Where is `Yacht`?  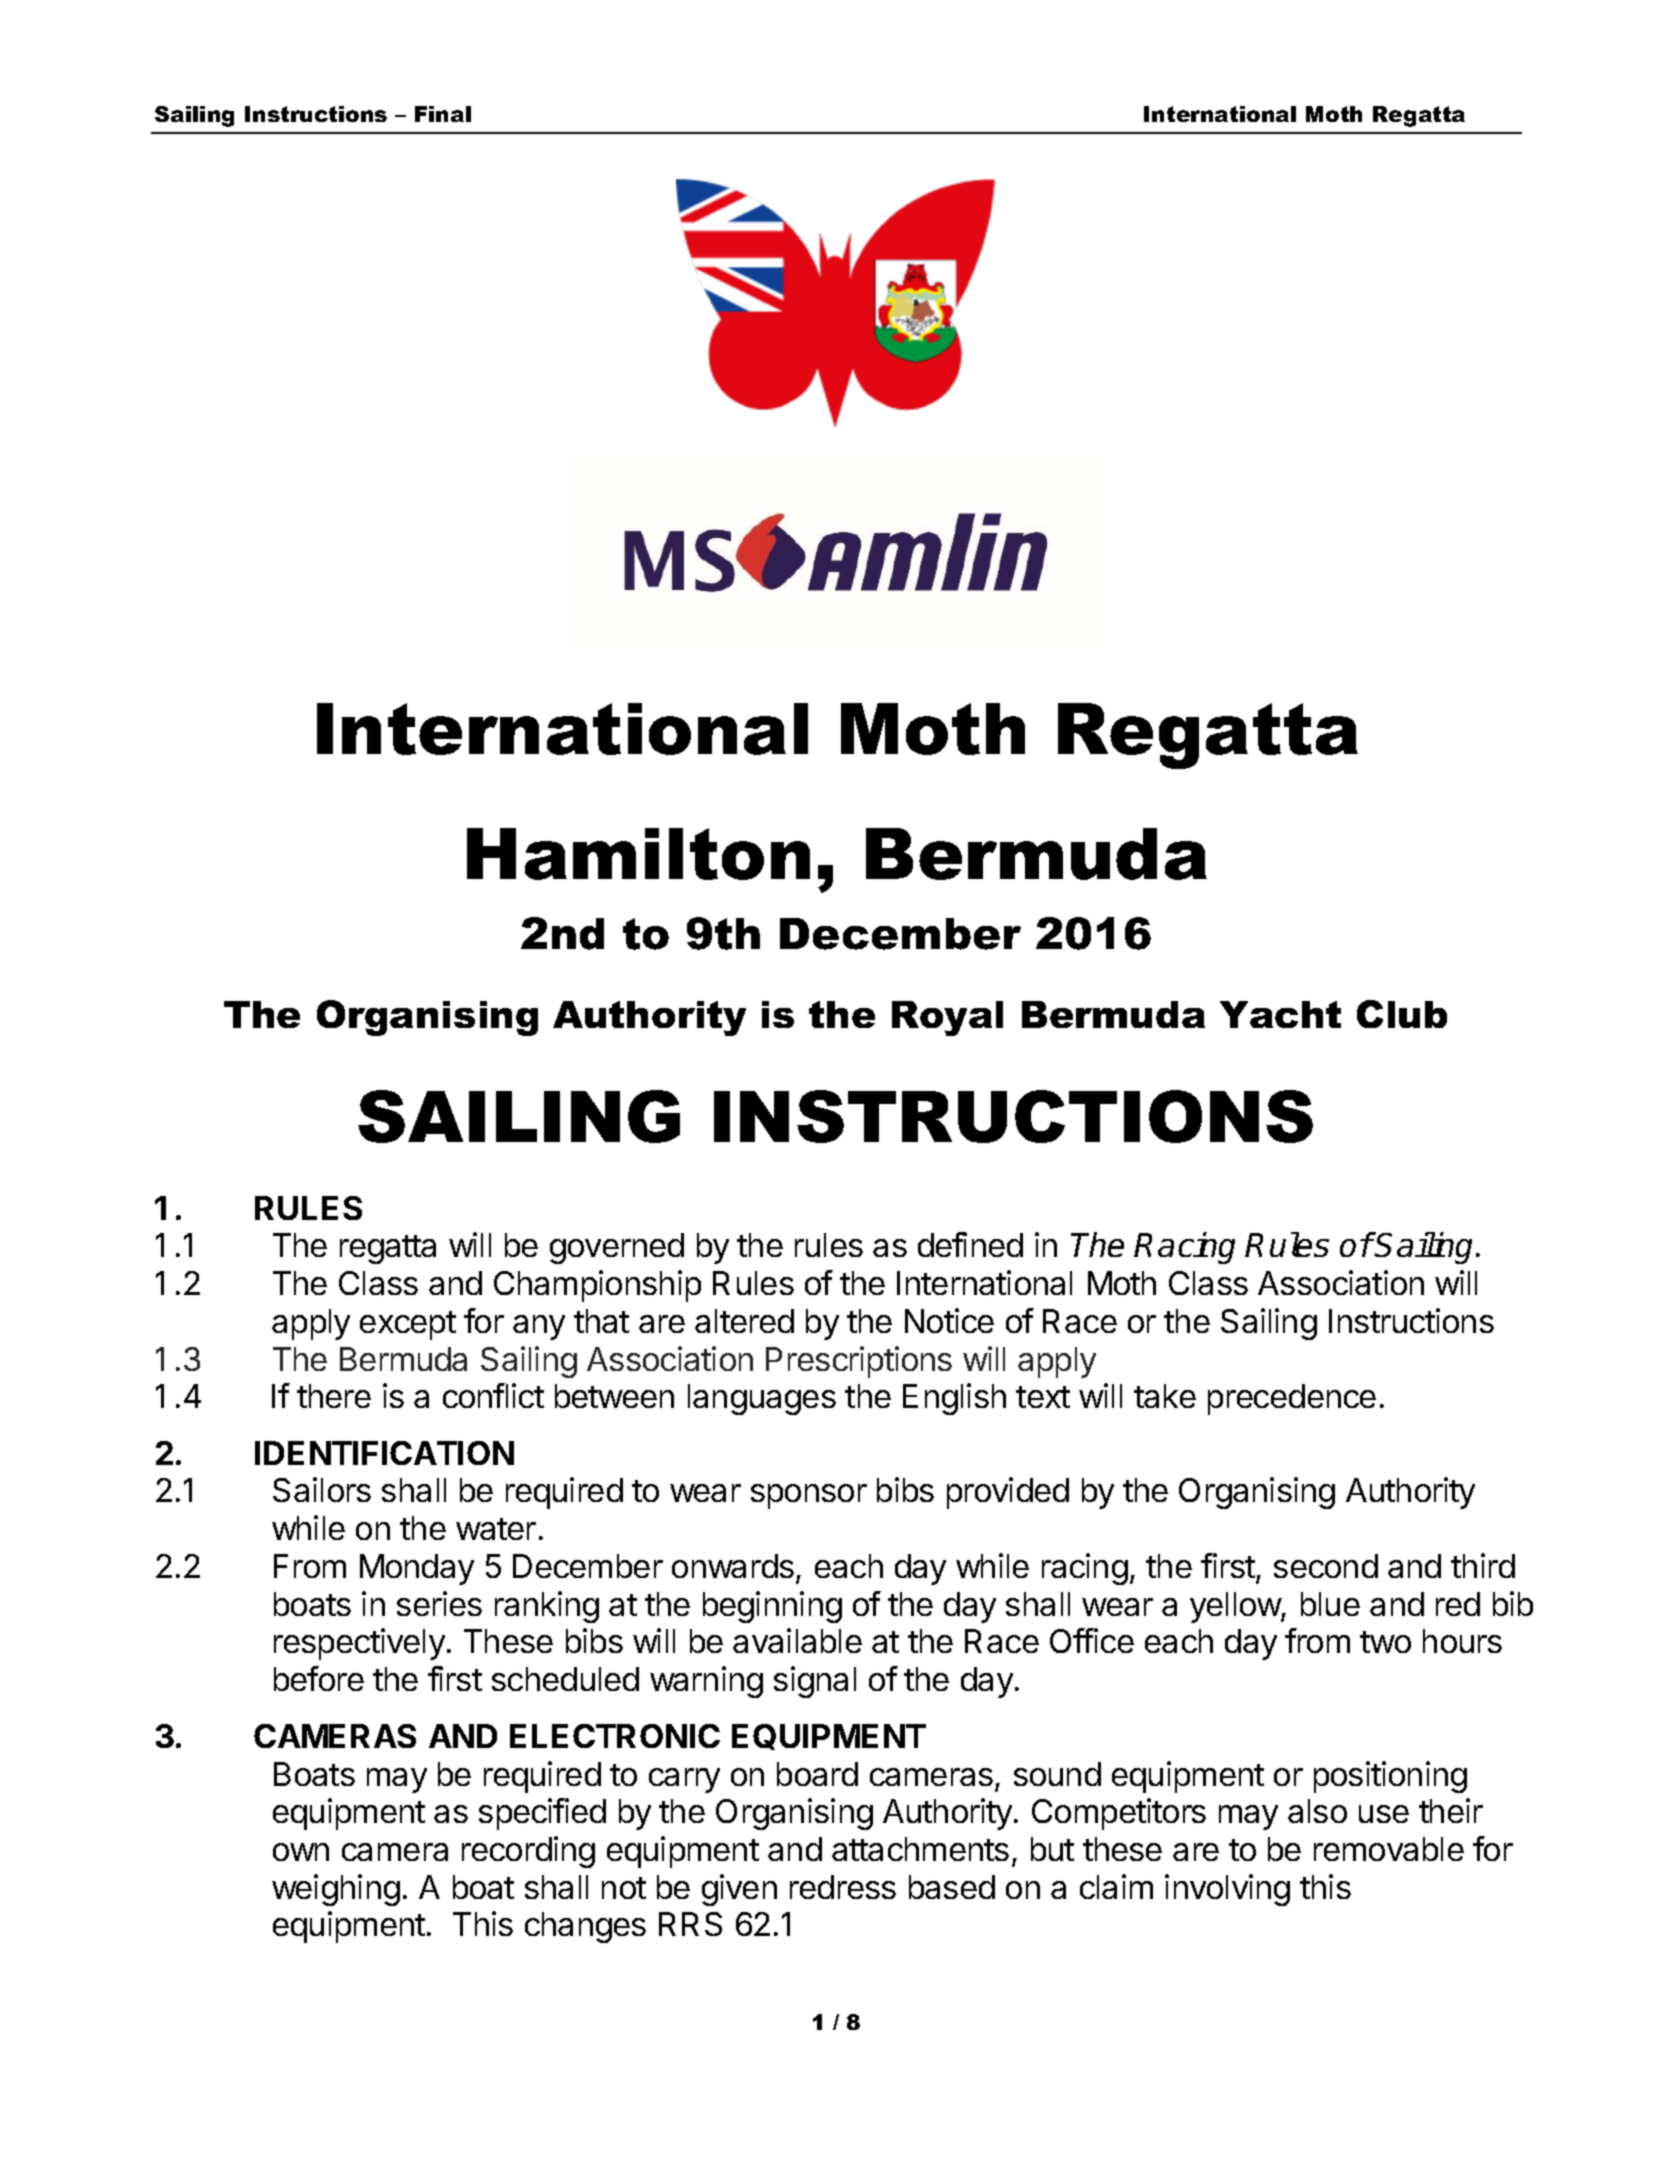 Yacht is located at coordinates (1280, 1014).
